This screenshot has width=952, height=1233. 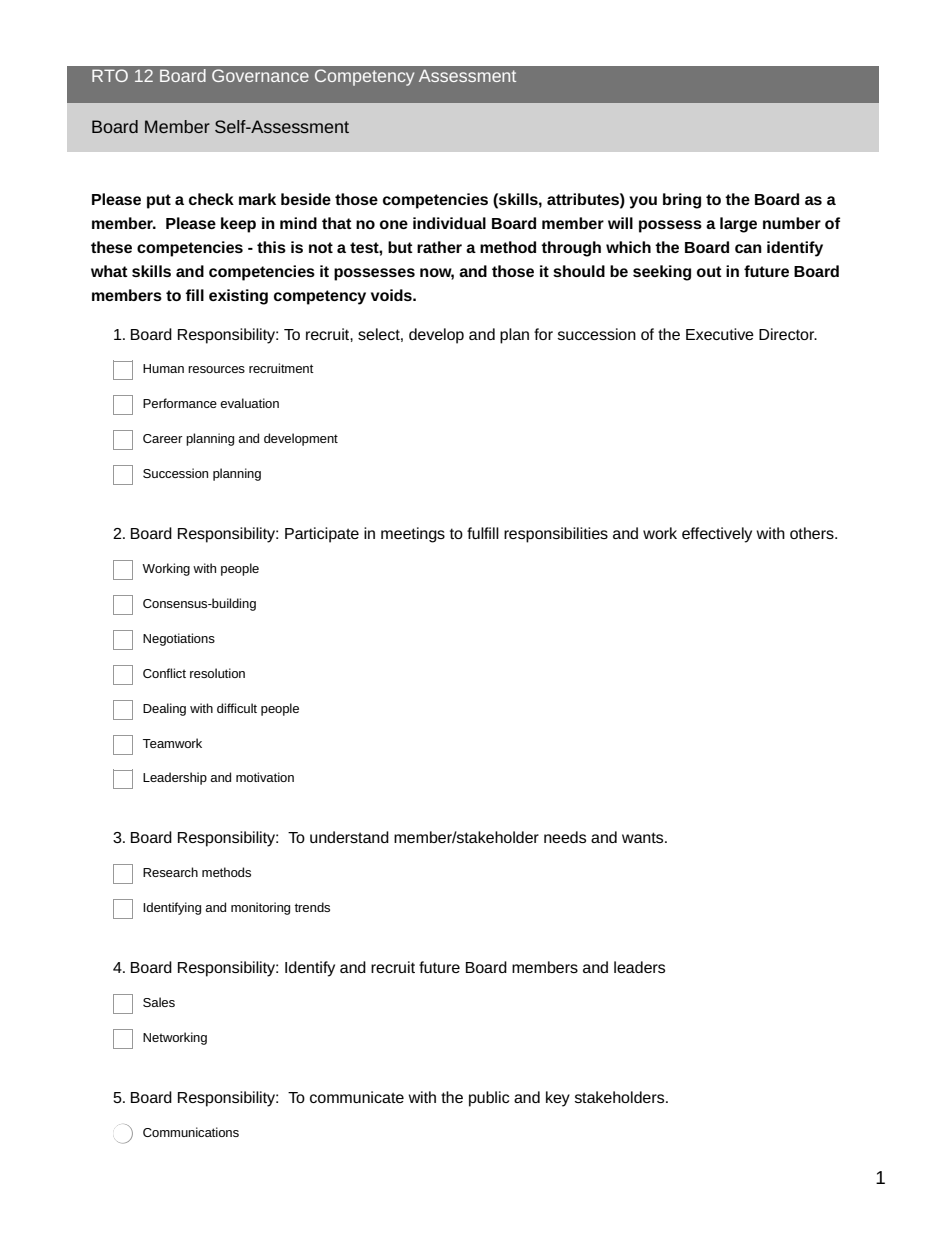 What do you see at coordinates (682, 201) in the screenshot?
I see `bring` at bounding box center [682, 201].
